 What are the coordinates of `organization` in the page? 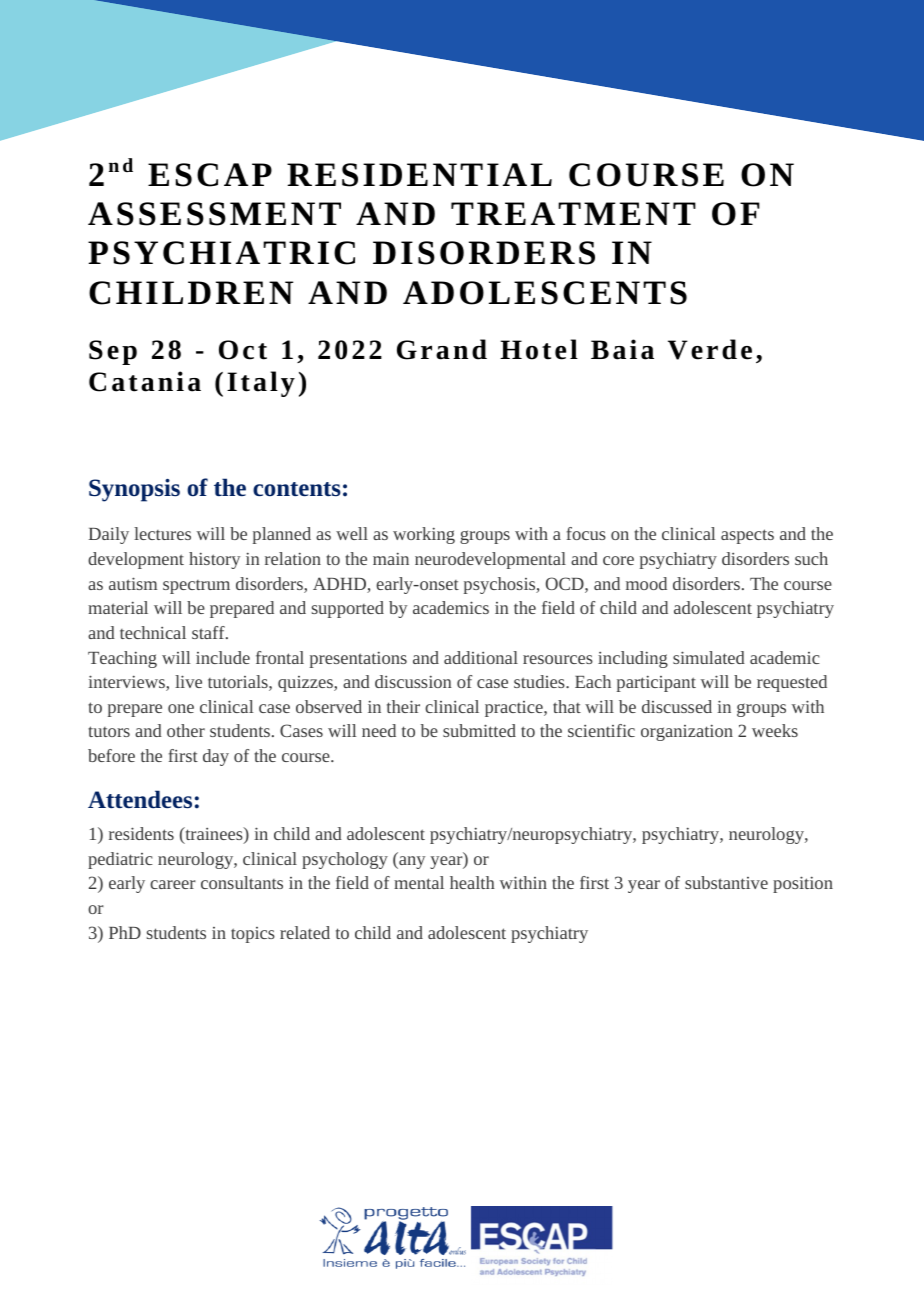 It's located at (687, 732).
